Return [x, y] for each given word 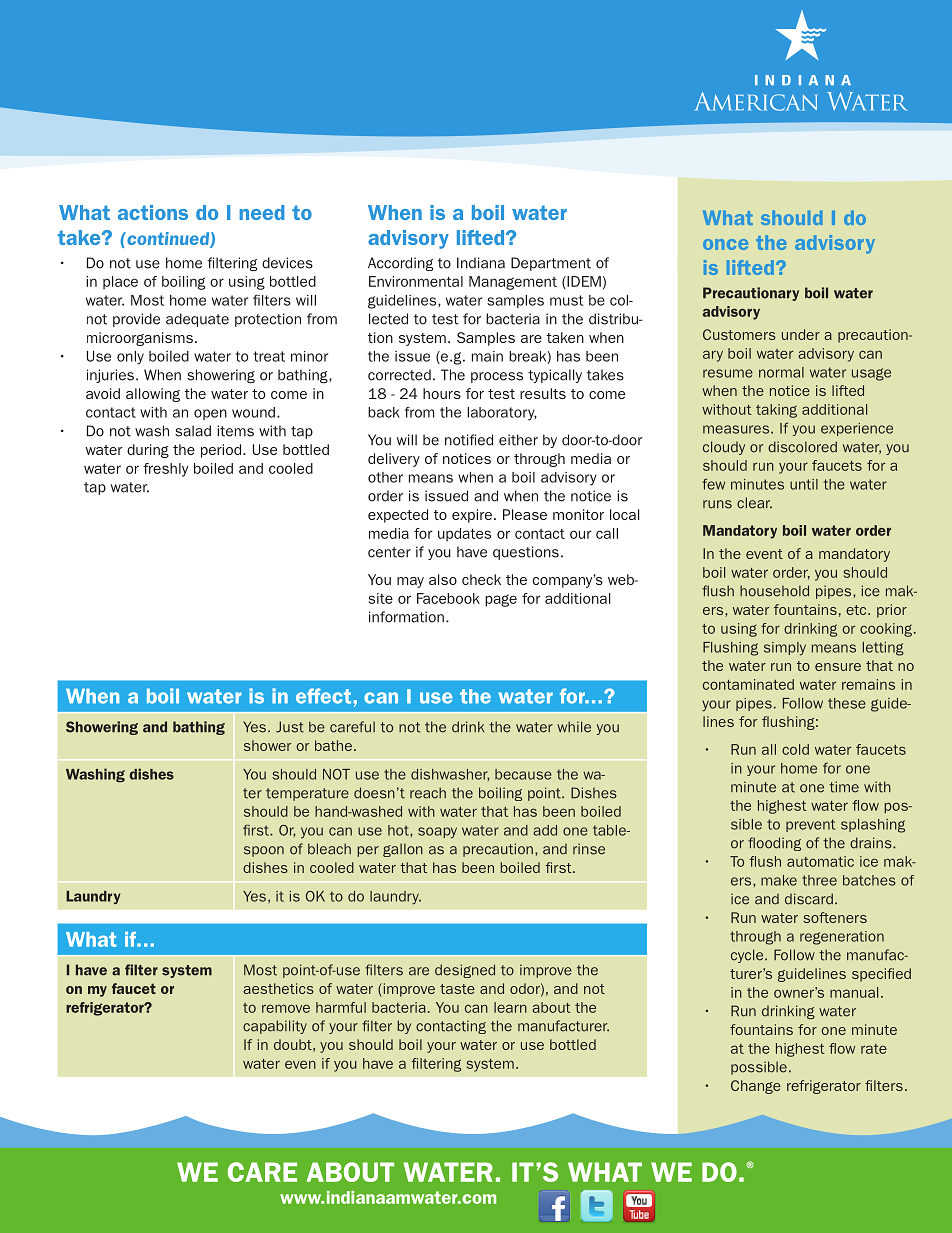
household [774, 591]
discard [809, 899]
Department [551, 264]
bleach [329, 849]
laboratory [502, 414]
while [574, 727]
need [262, 212]
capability [275, 1027]
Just [290, 727]
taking [776, 411]
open [210, 414]
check [481, 579]
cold [795, 749]
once [725, 244]
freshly [165, 470]
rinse [589, 849]
